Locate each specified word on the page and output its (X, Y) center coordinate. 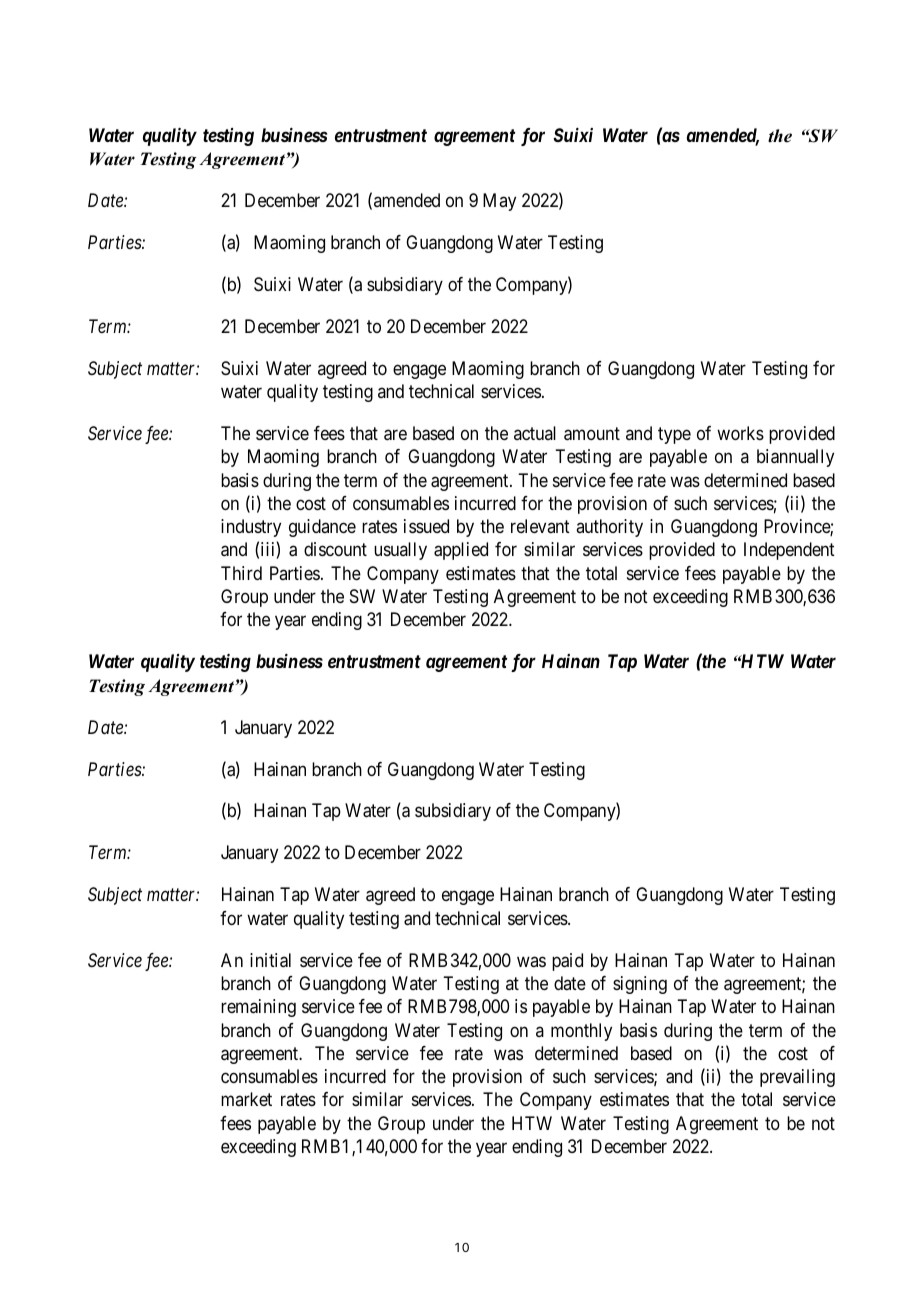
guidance (322, 528)
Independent (789, 551)
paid (567, 962)
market (246, 1099)
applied (461, 551)
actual (535, 433)
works (740, 433)
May (499, 202)
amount (592, 434)
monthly (581, 1032)
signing (640, 985)
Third (241, 573)
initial (270, 960)
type (674, 435)
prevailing (797, 1078)
